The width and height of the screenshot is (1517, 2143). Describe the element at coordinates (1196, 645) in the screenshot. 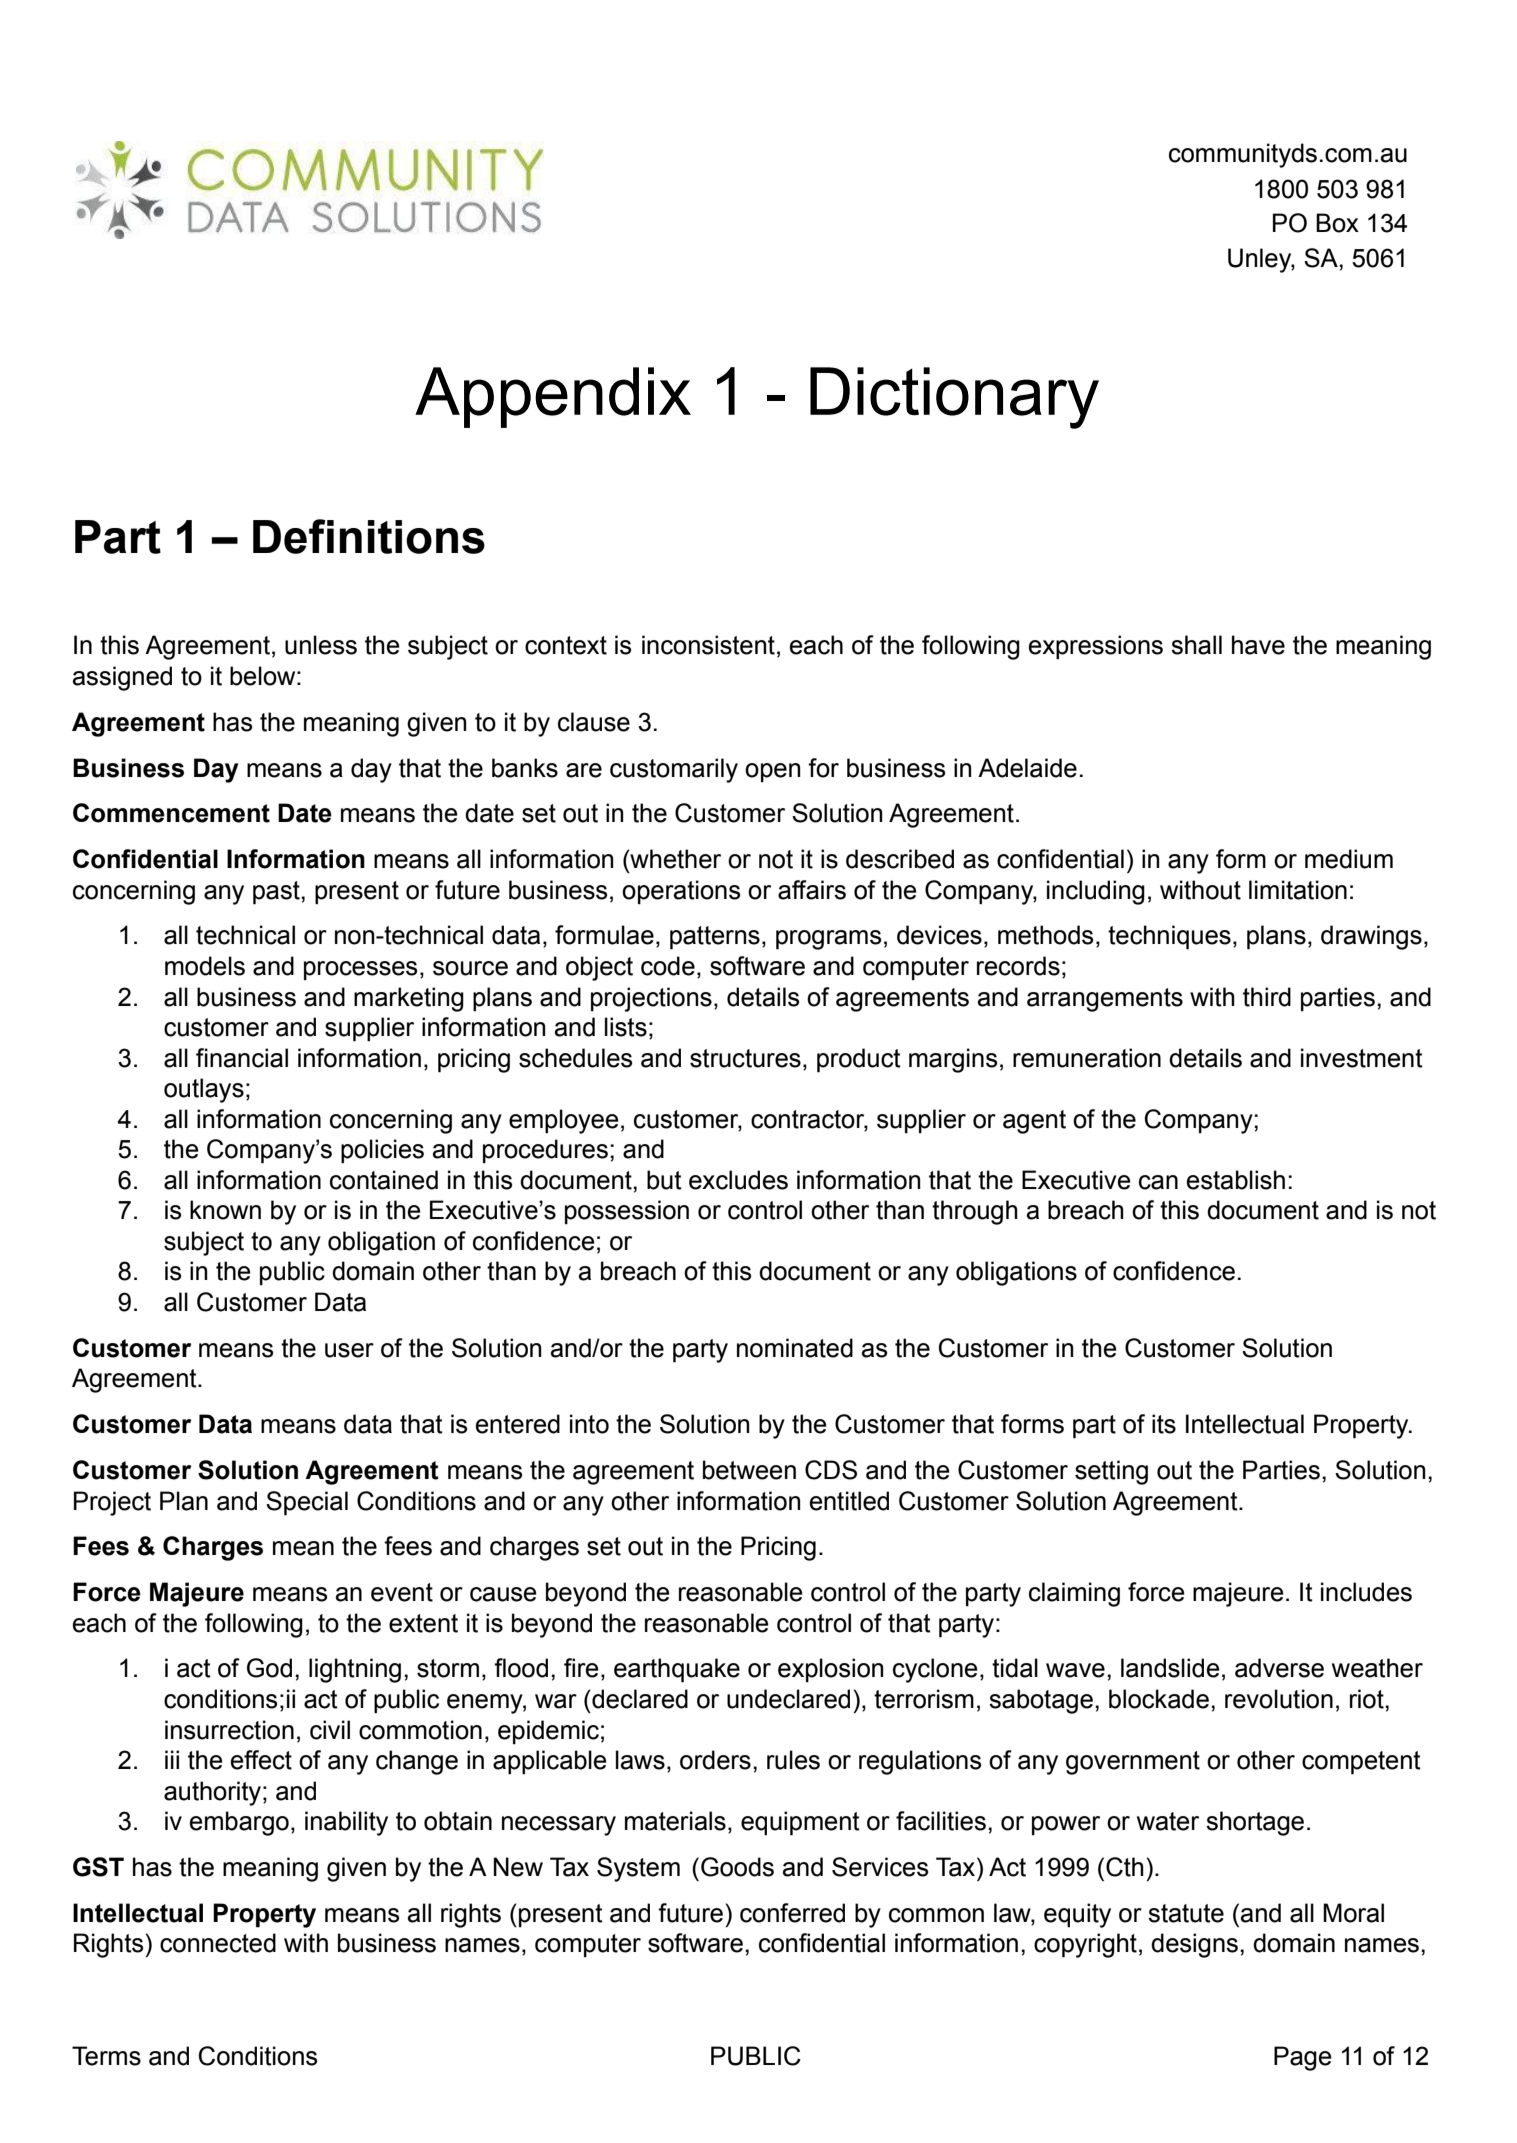

I see `shall` at that location.
